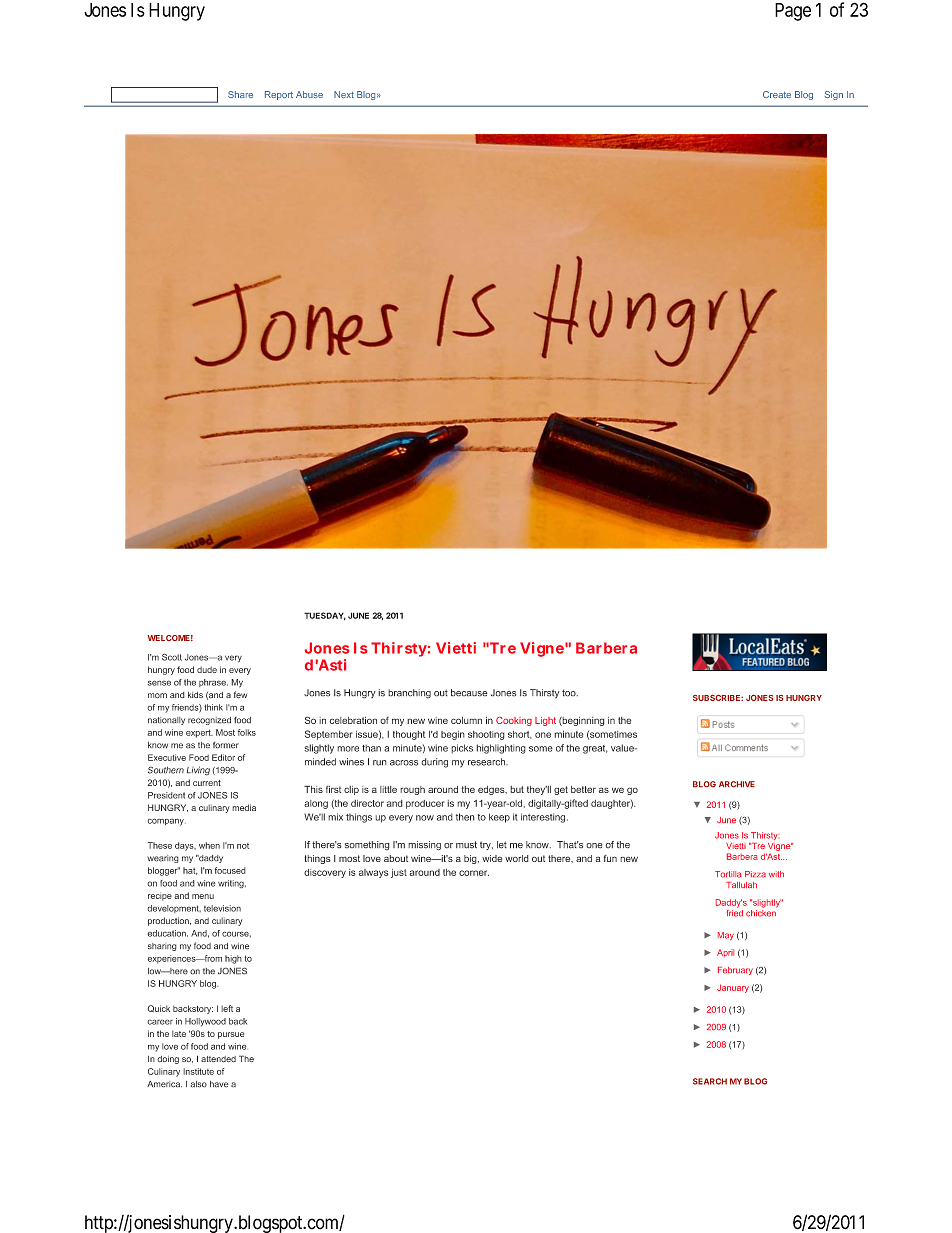 Image resolution: width=952 pixels, height=1233 pixels. What do you see at coordinates (344, 94) in the screenshot?
I see `Next` at bounding box center [344, 94].
